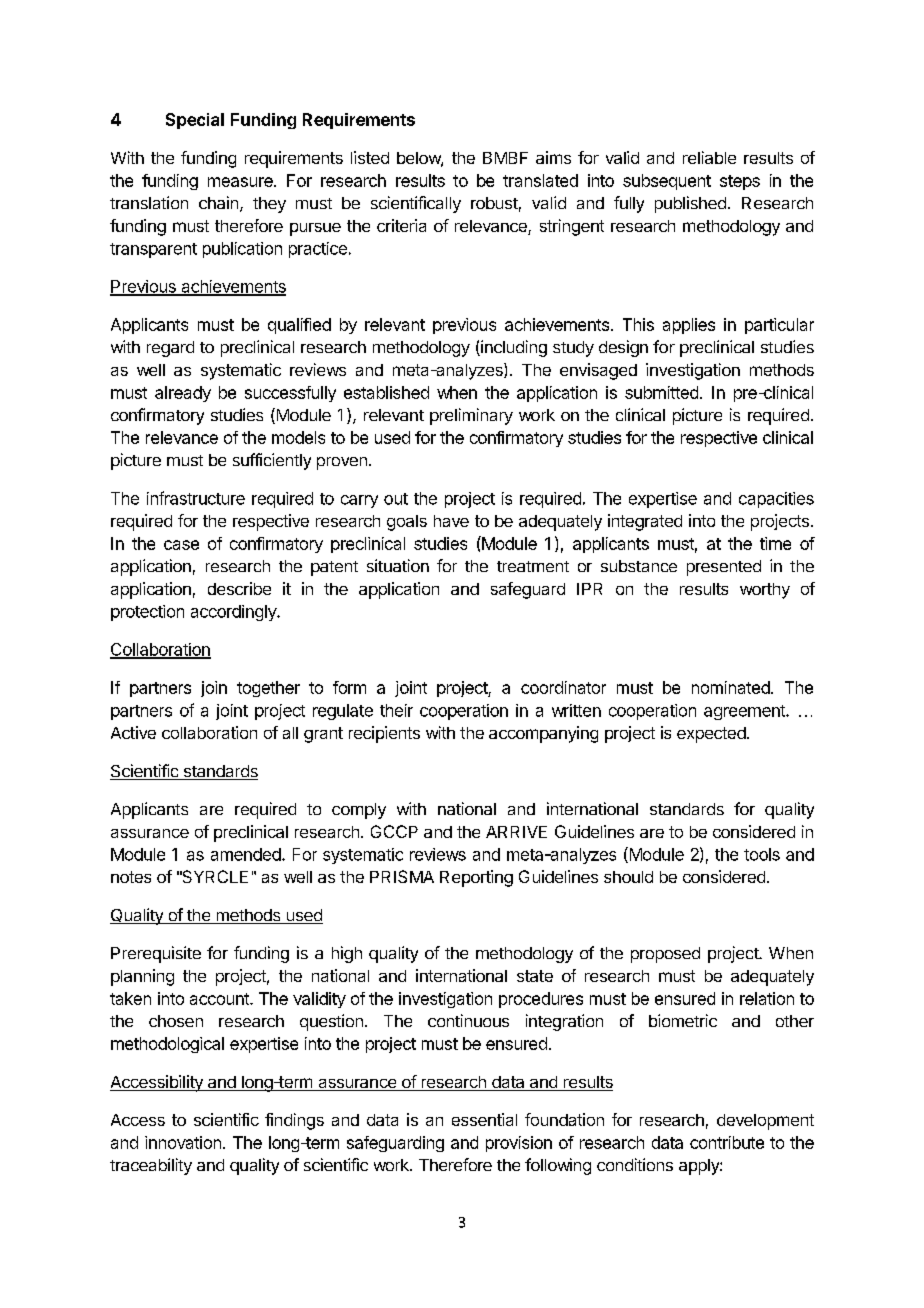 The width and height of the page is (924, 1308). What do you see at coordinates (183, 1142) in the page?
I see `innovation` at bounding box center [183, 1142].
